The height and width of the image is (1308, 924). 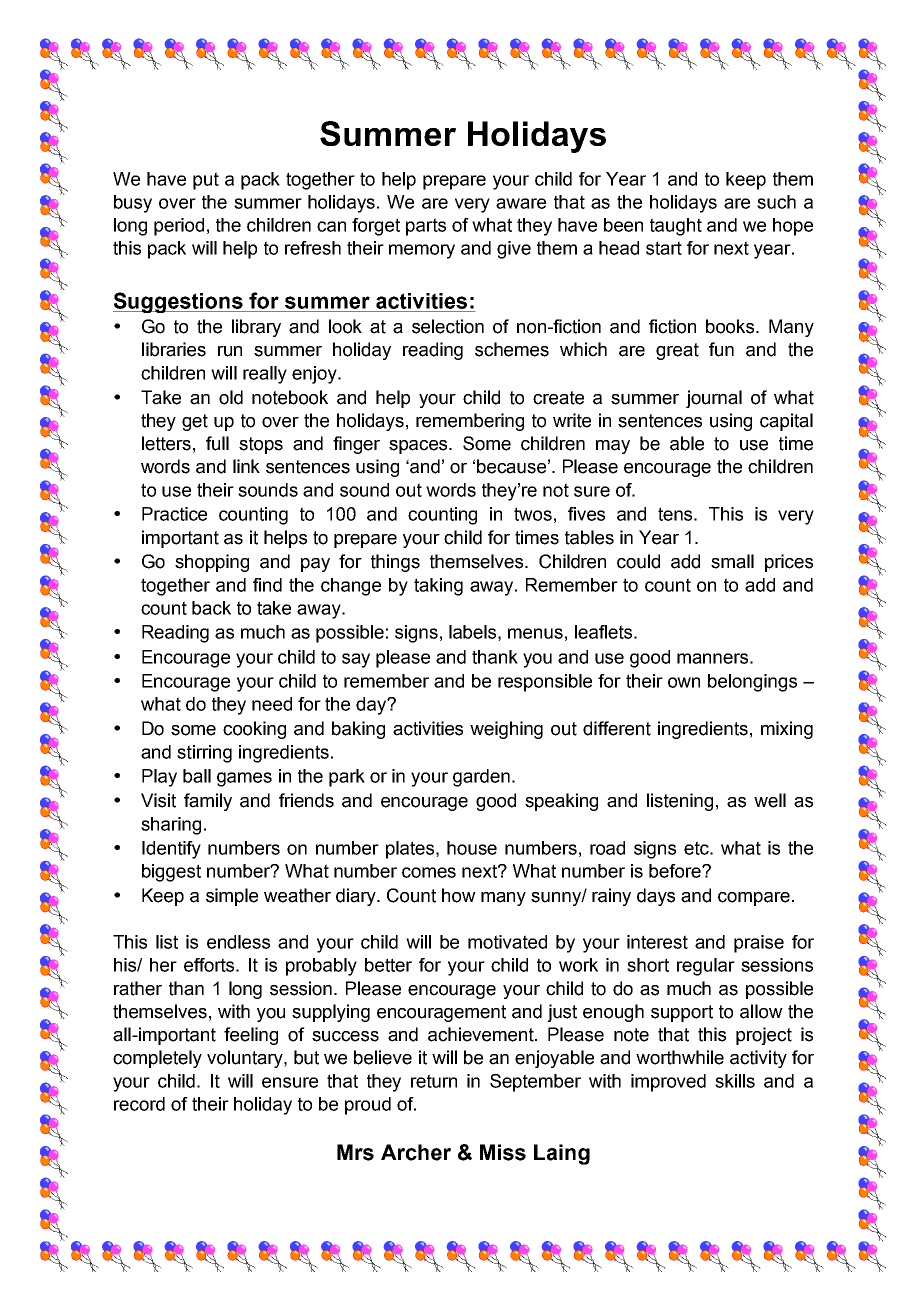 What do you see at coordinates (459, 895) in the image?
I see `how` at bounding box center [459, 895].
